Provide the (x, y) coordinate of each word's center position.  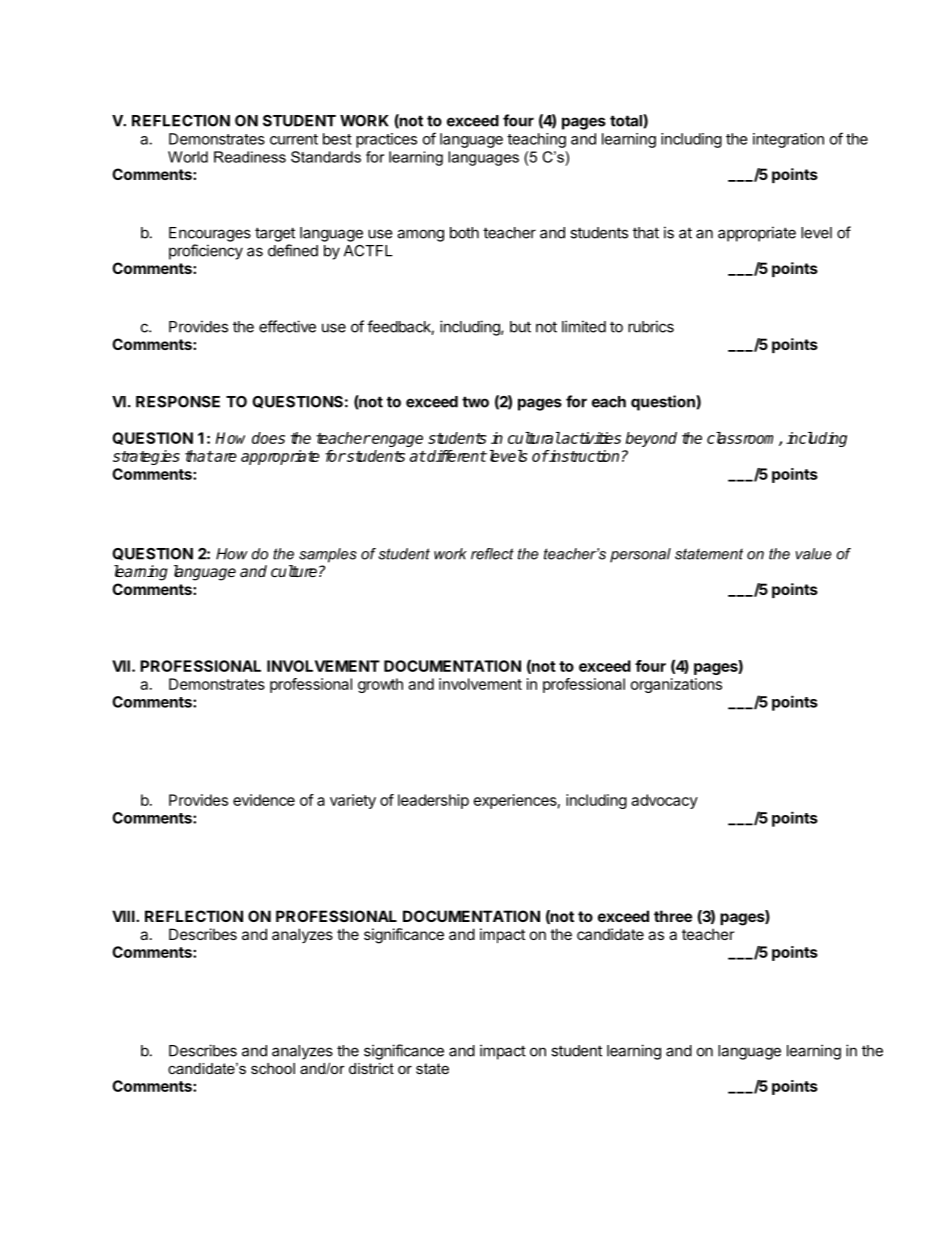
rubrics (651, 326)
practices (386, 140)
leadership (433, 801)
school (273, 1068)
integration (788, 140)
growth (380, 685)
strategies (146, 457)
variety (353, 801)
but (520, 327)
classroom (743, 439)
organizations (676, 685)
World (188, 157)
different (456, 456)
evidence (264, 800)
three (673, 916)
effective (287, 326)
